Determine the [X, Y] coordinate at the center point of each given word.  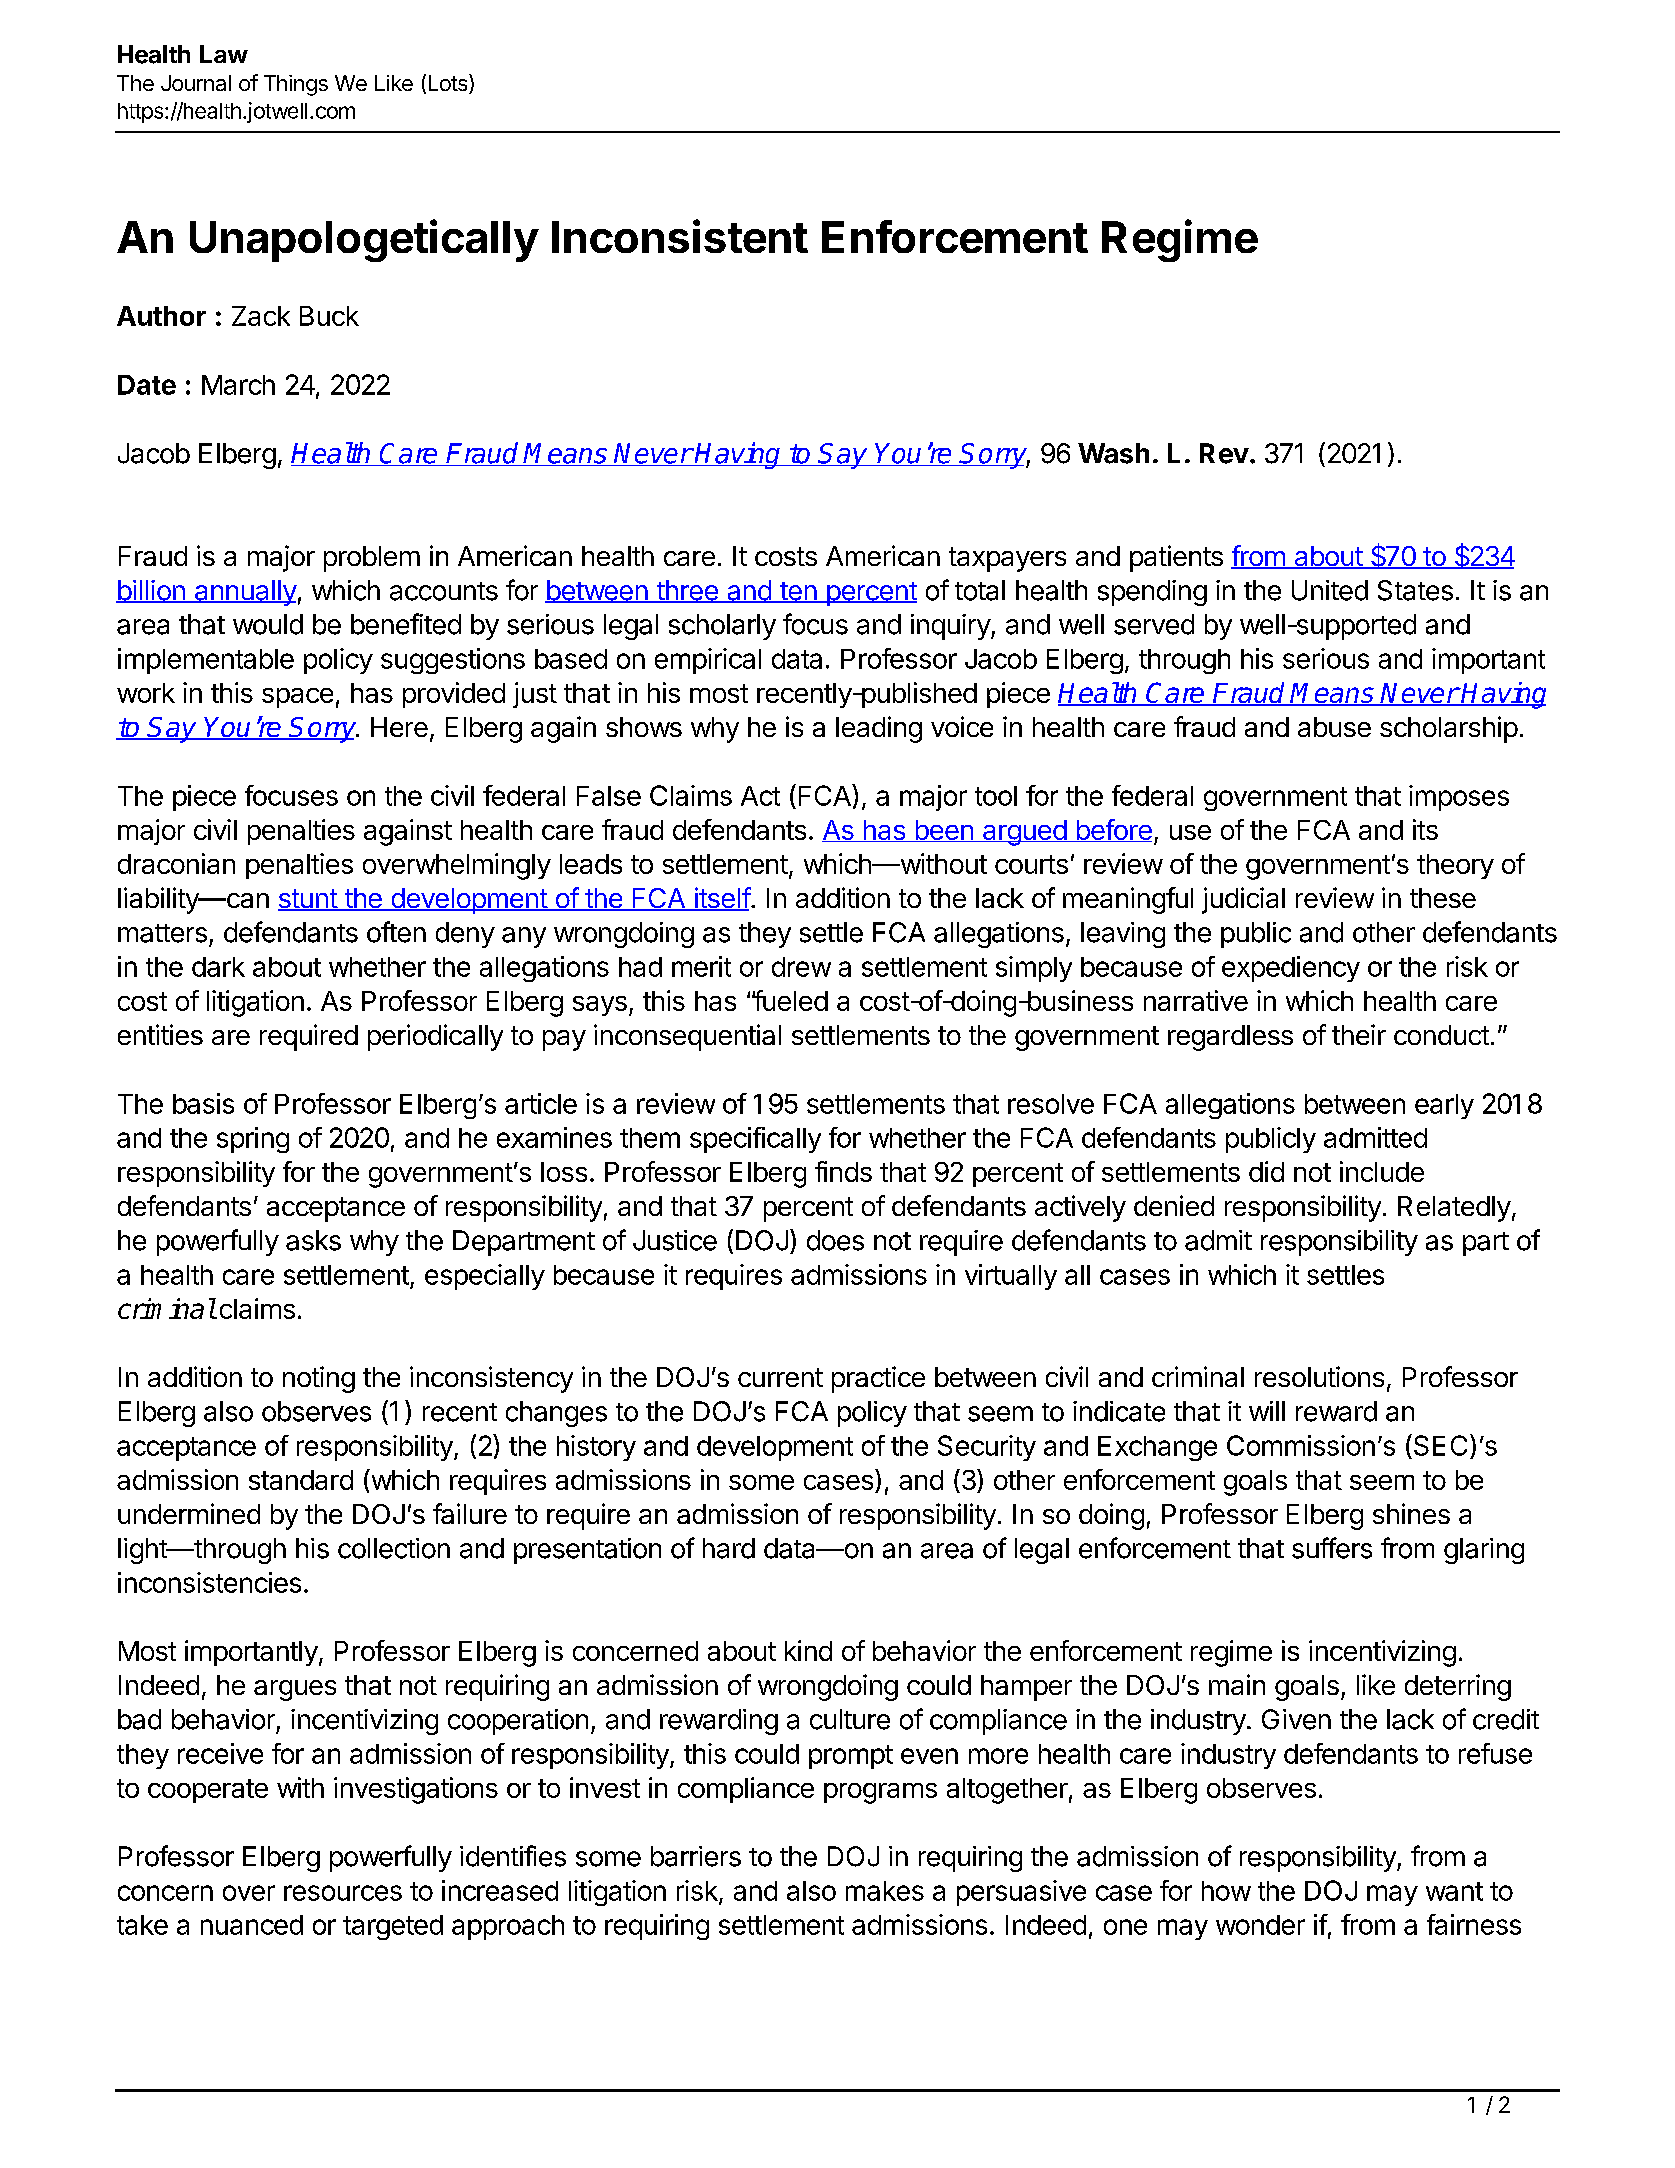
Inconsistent [680, 236]
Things [296, 85]
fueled [790, 1000]
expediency [1291, 969]
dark [218, 967]
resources [343, 1893]
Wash [1113, 453]
